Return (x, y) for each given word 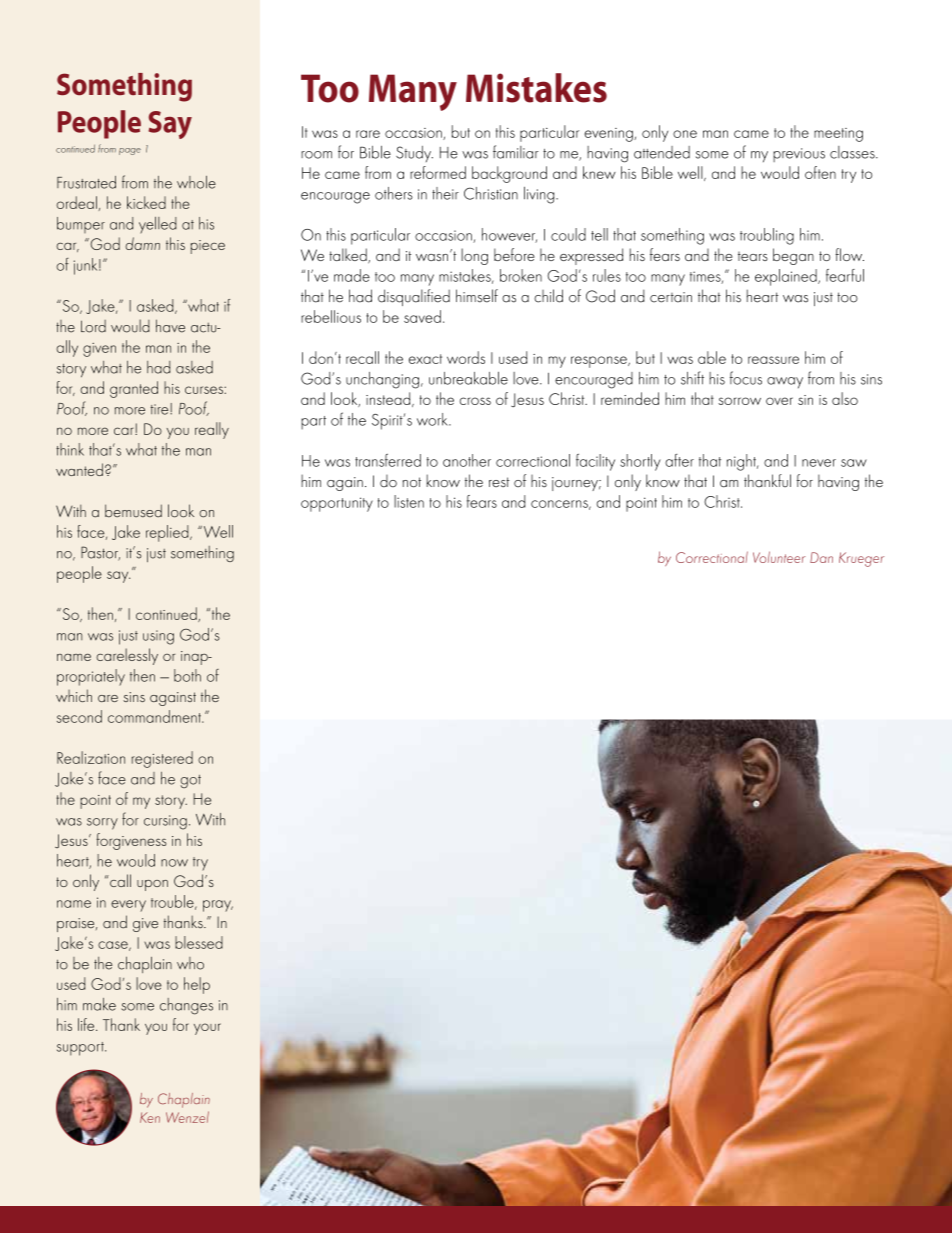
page (130, 151)
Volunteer (779, 557)
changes (186, 1006)
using (158, 637)
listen (409, 501)
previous (799, 155)
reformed (438, 172)
